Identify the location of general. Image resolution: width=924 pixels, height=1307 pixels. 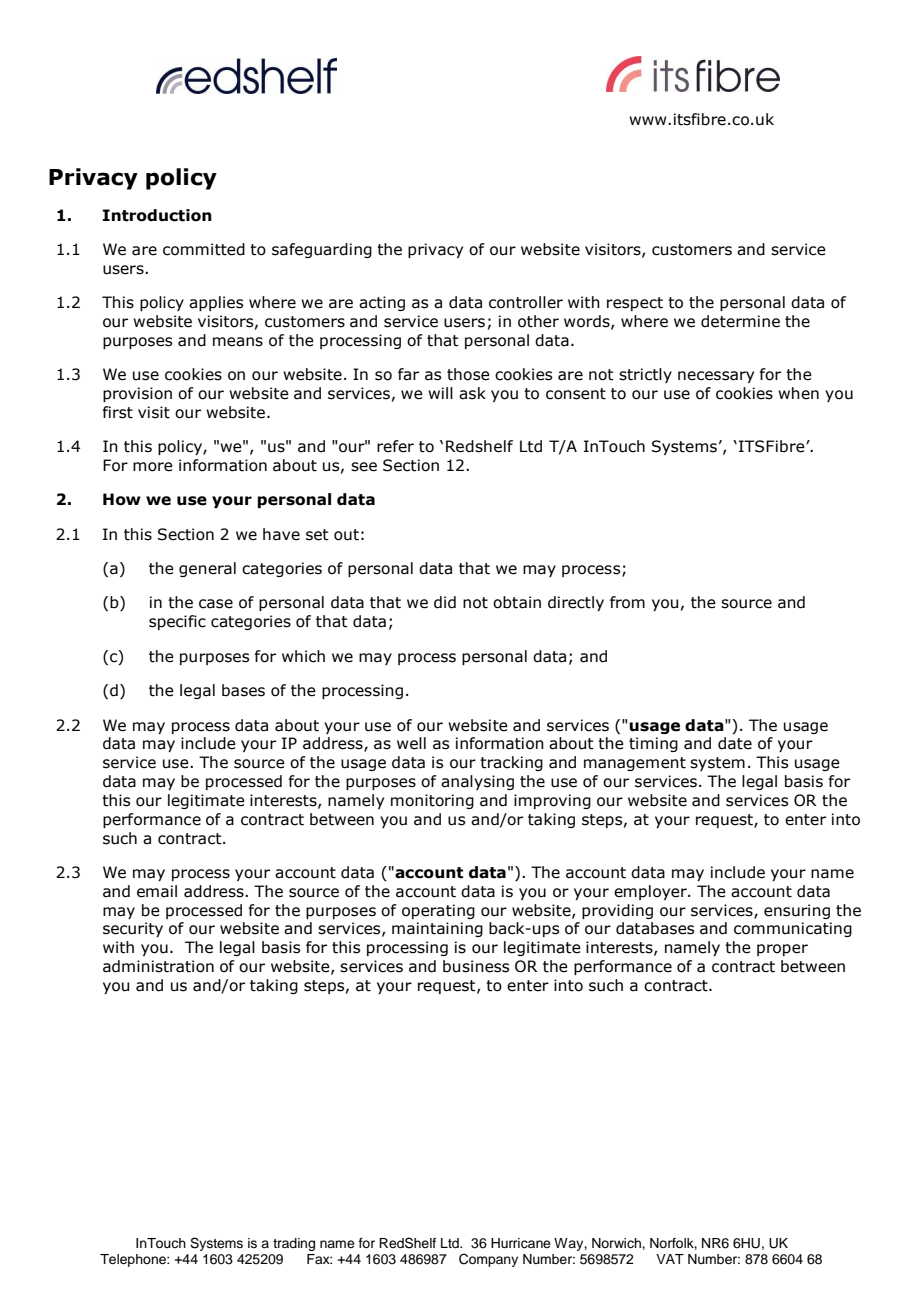
(207, 569).
